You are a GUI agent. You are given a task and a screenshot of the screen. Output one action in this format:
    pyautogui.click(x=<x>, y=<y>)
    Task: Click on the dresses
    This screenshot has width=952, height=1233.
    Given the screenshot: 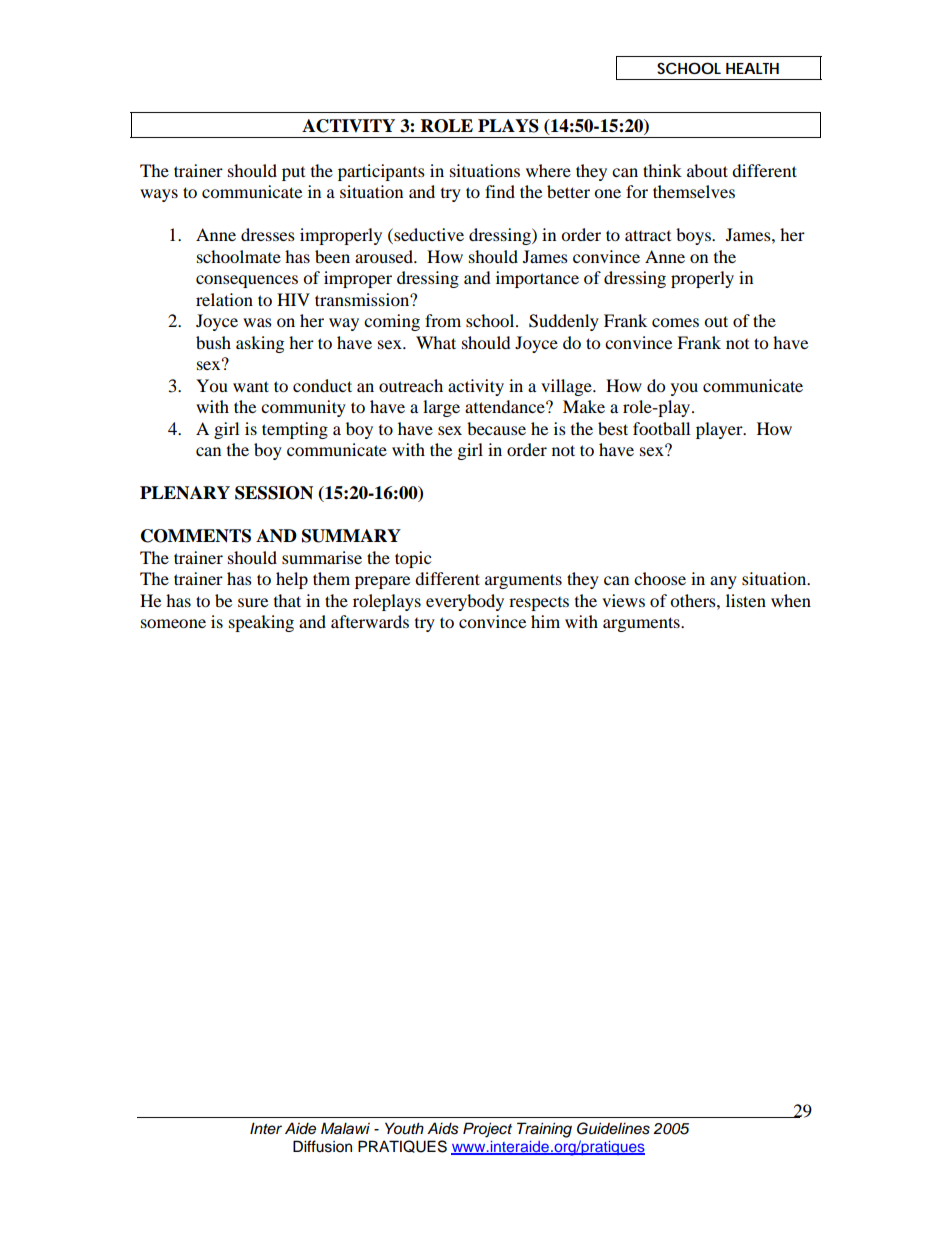 What is the action you would take?
    pyautogui.click(x=268, y=234)
